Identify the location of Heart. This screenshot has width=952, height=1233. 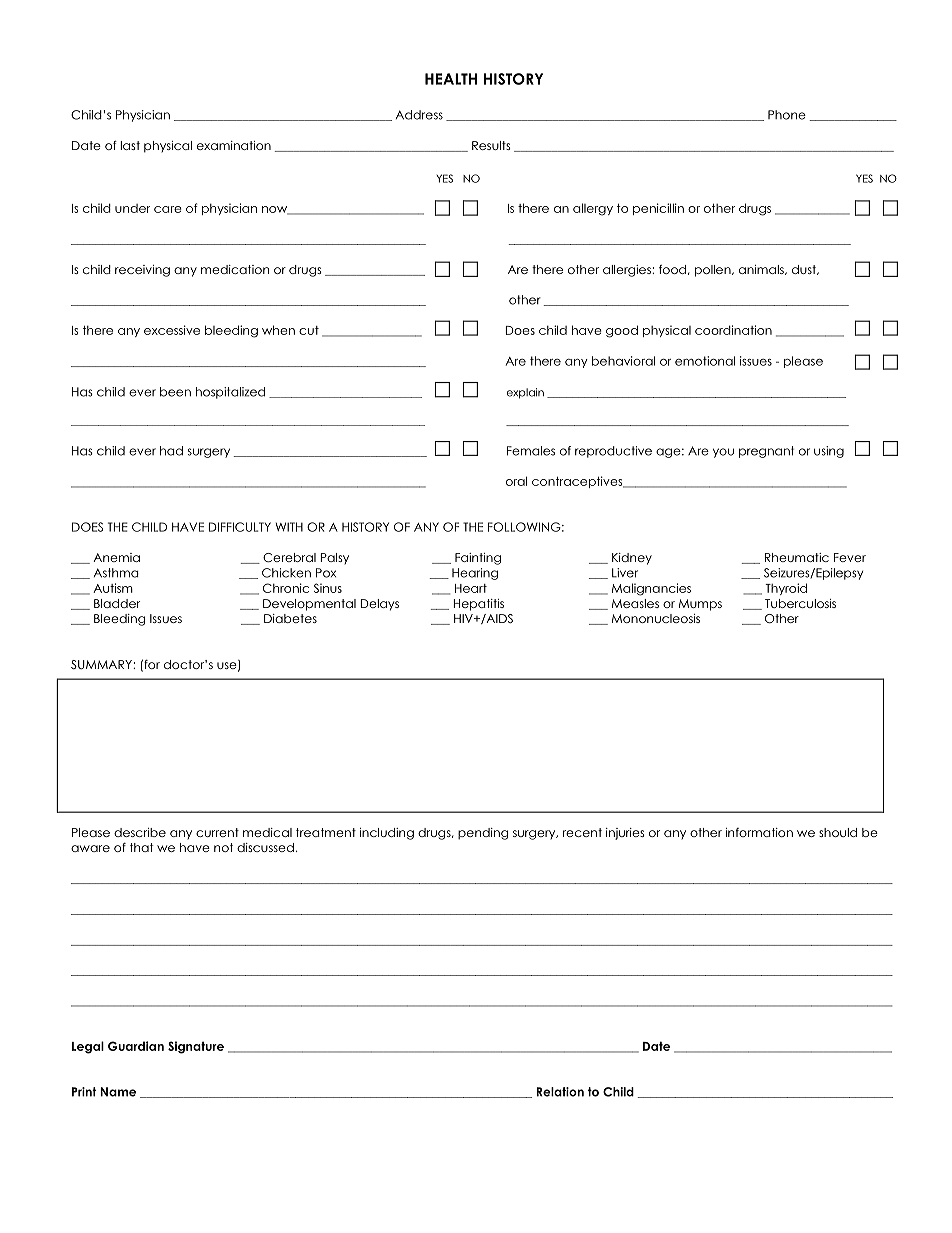
(471, 588).
